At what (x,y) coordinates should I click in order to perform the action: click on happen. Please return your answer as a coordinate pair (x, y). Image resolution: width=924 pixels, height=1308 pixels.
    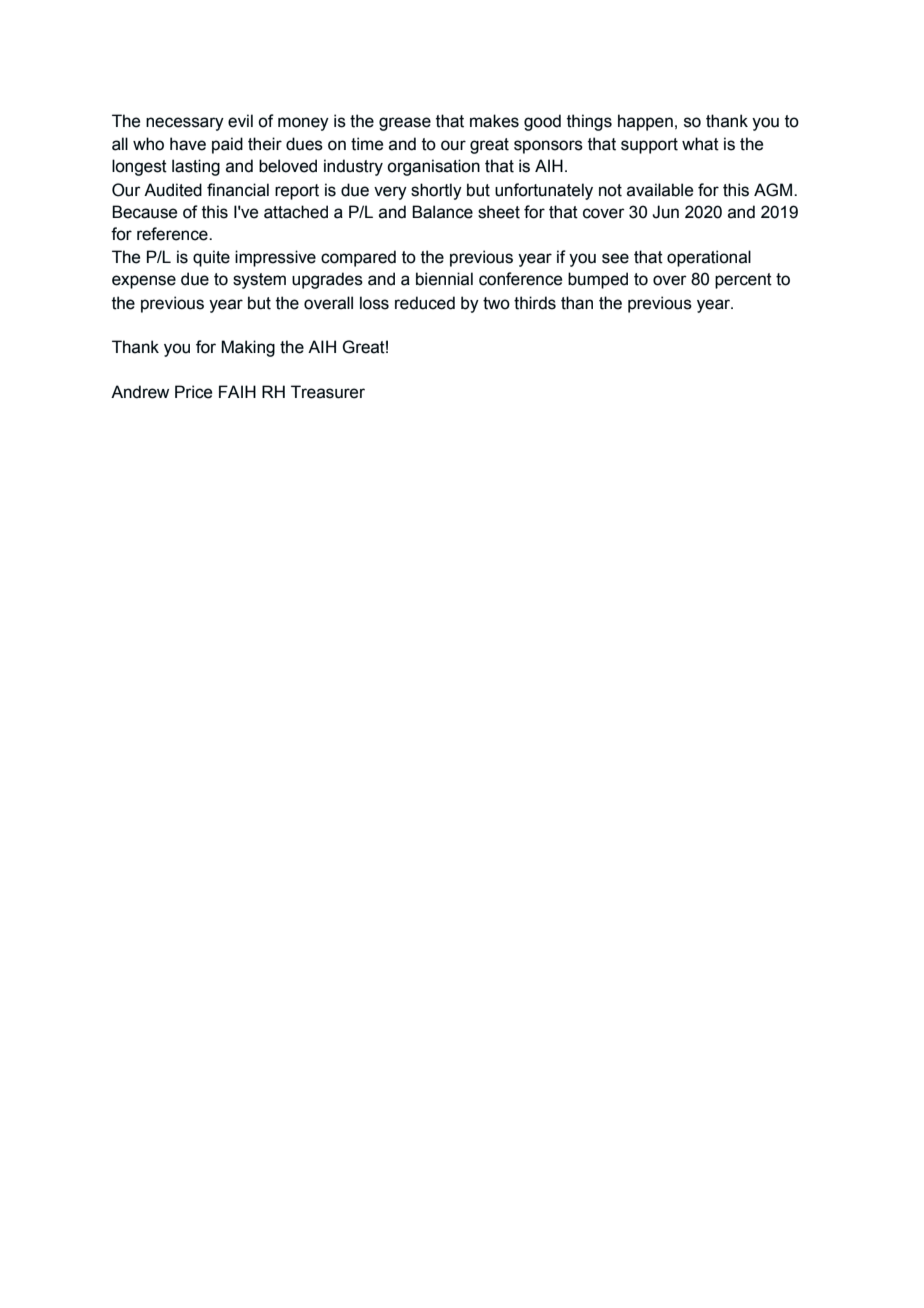
    Looking at the image, I should click on (645, 122).
